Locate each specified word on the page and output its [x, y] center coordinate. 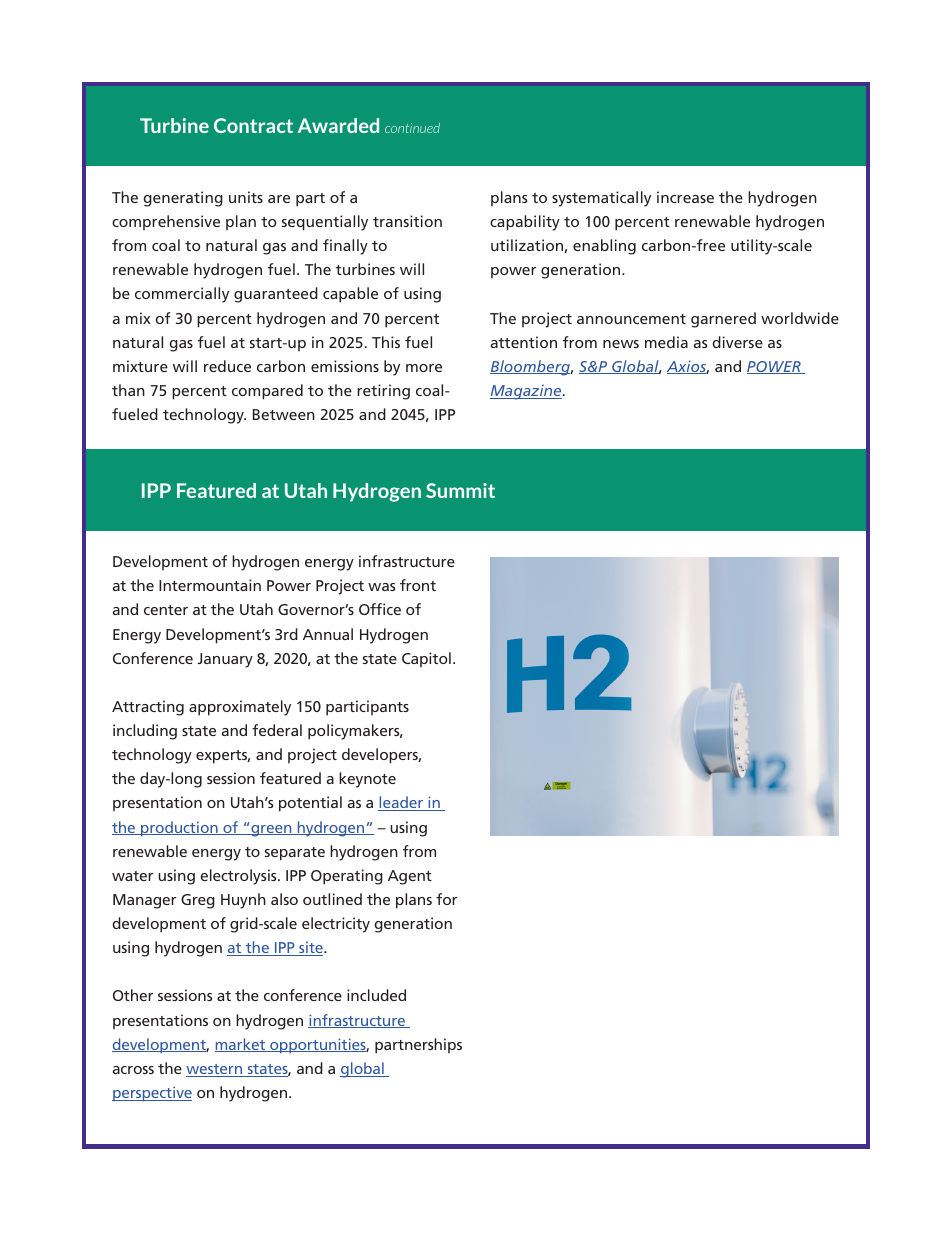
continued [412, 128]
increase [685, 197]
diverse [737, 342]
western [215, 1070]
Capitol [426, 659]
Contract [253, 125]
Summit [460, 490]
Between [284, 414]
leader [402, 803]
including [145, 732]
